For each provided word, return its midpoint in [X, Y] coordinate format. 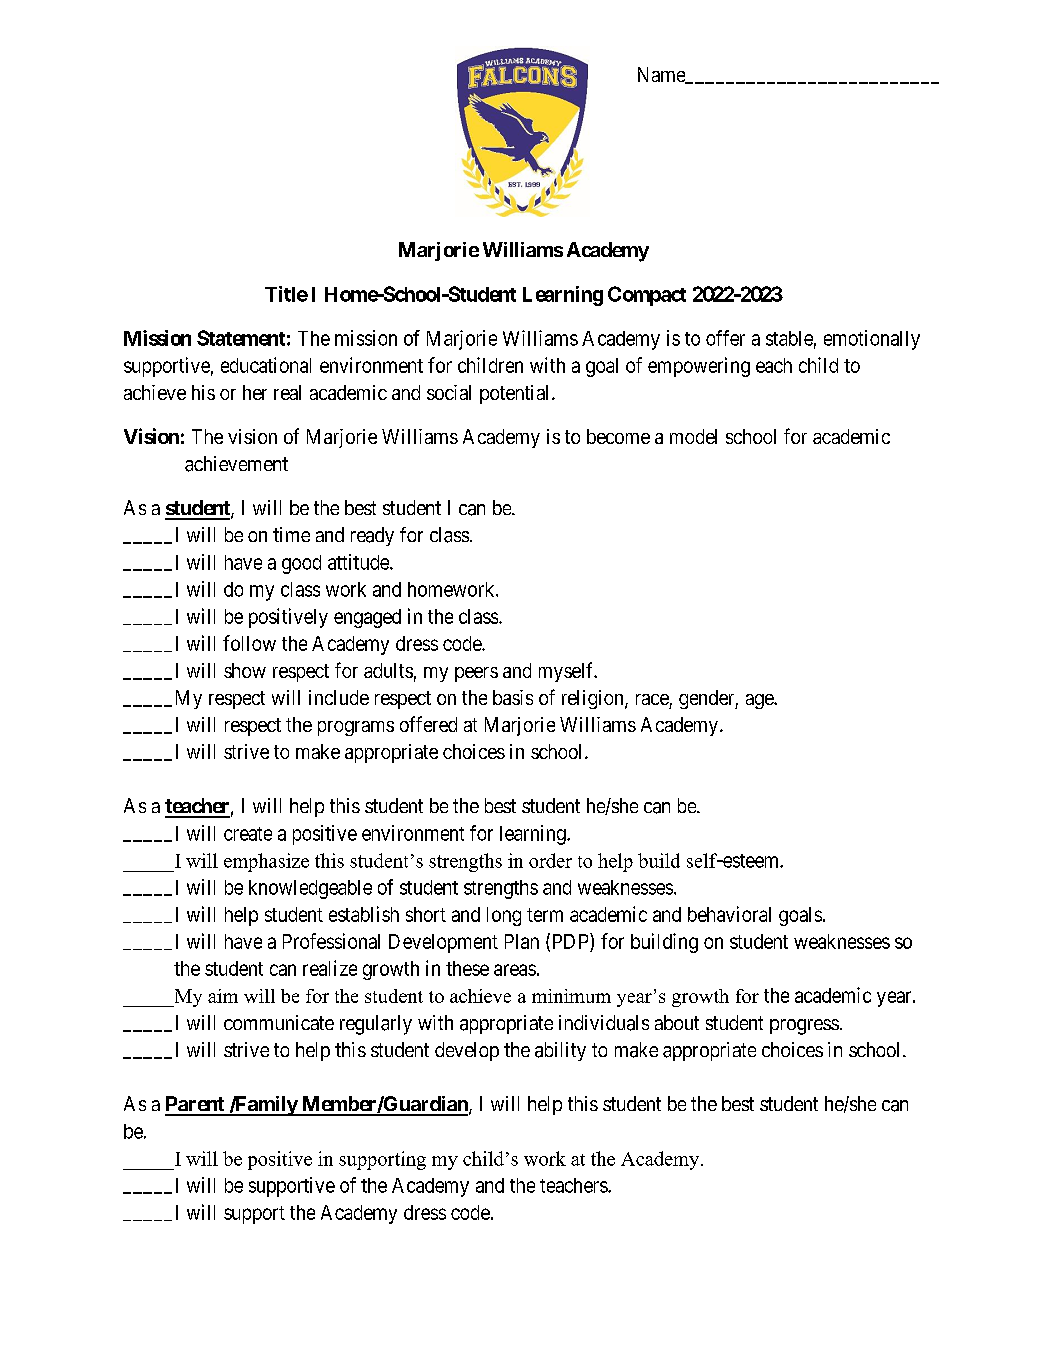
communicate [279, 1022]
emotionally [872, 340]
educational [266, 365]
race [652, 699]
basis [513, 697]
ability [560, 1051]
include [339, 697]
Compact [647, 296]
